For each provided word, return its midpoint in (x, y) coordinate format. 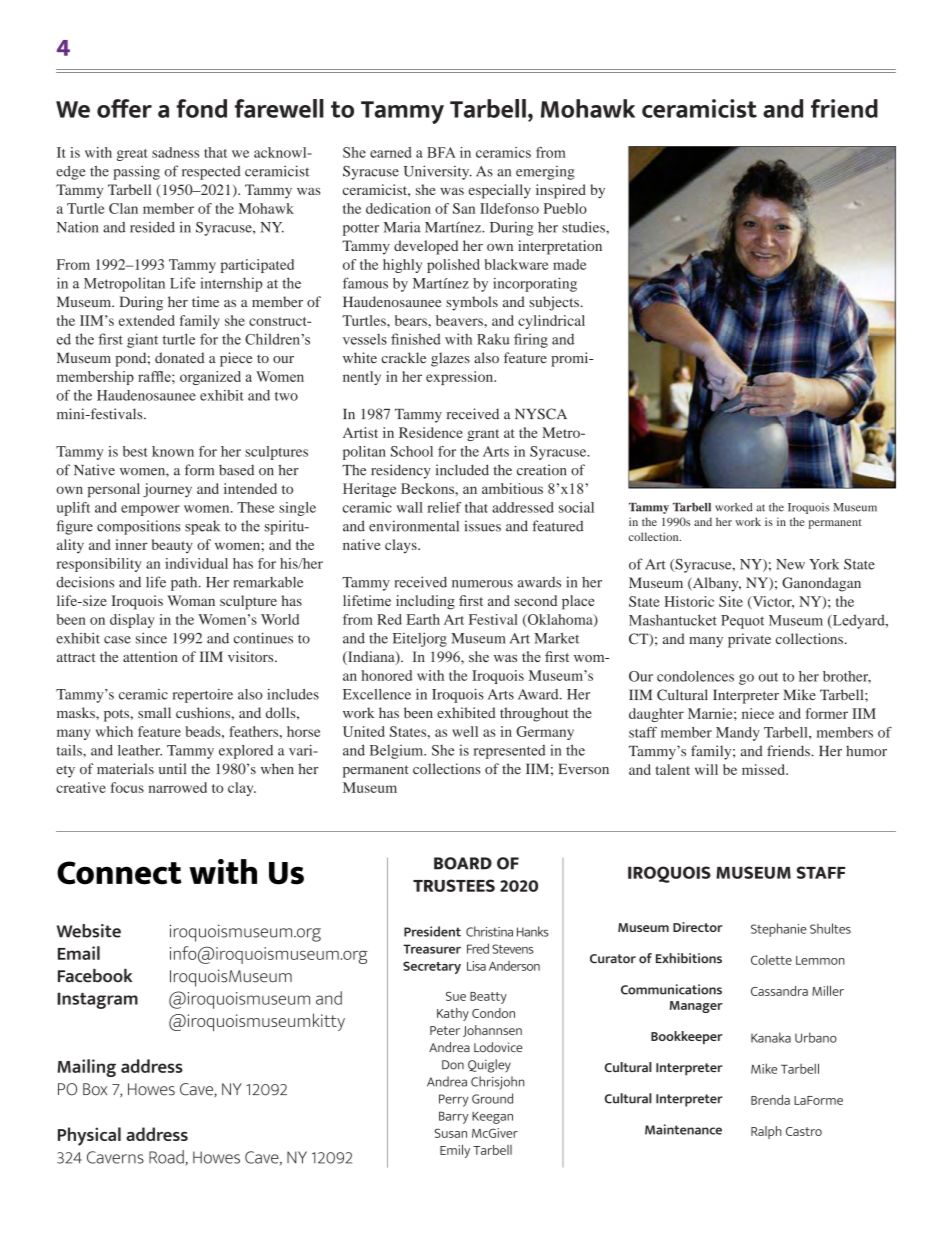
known (173, 451)
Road (167, 1158)
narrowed (178, 787)
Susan (451, 1133)
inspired (561, 191)
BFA (441, 152)
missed (764, 769)
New (790, 564)
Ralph (766, 1132)
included (462, 470)
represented (510, 751)
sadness (175, 152)
